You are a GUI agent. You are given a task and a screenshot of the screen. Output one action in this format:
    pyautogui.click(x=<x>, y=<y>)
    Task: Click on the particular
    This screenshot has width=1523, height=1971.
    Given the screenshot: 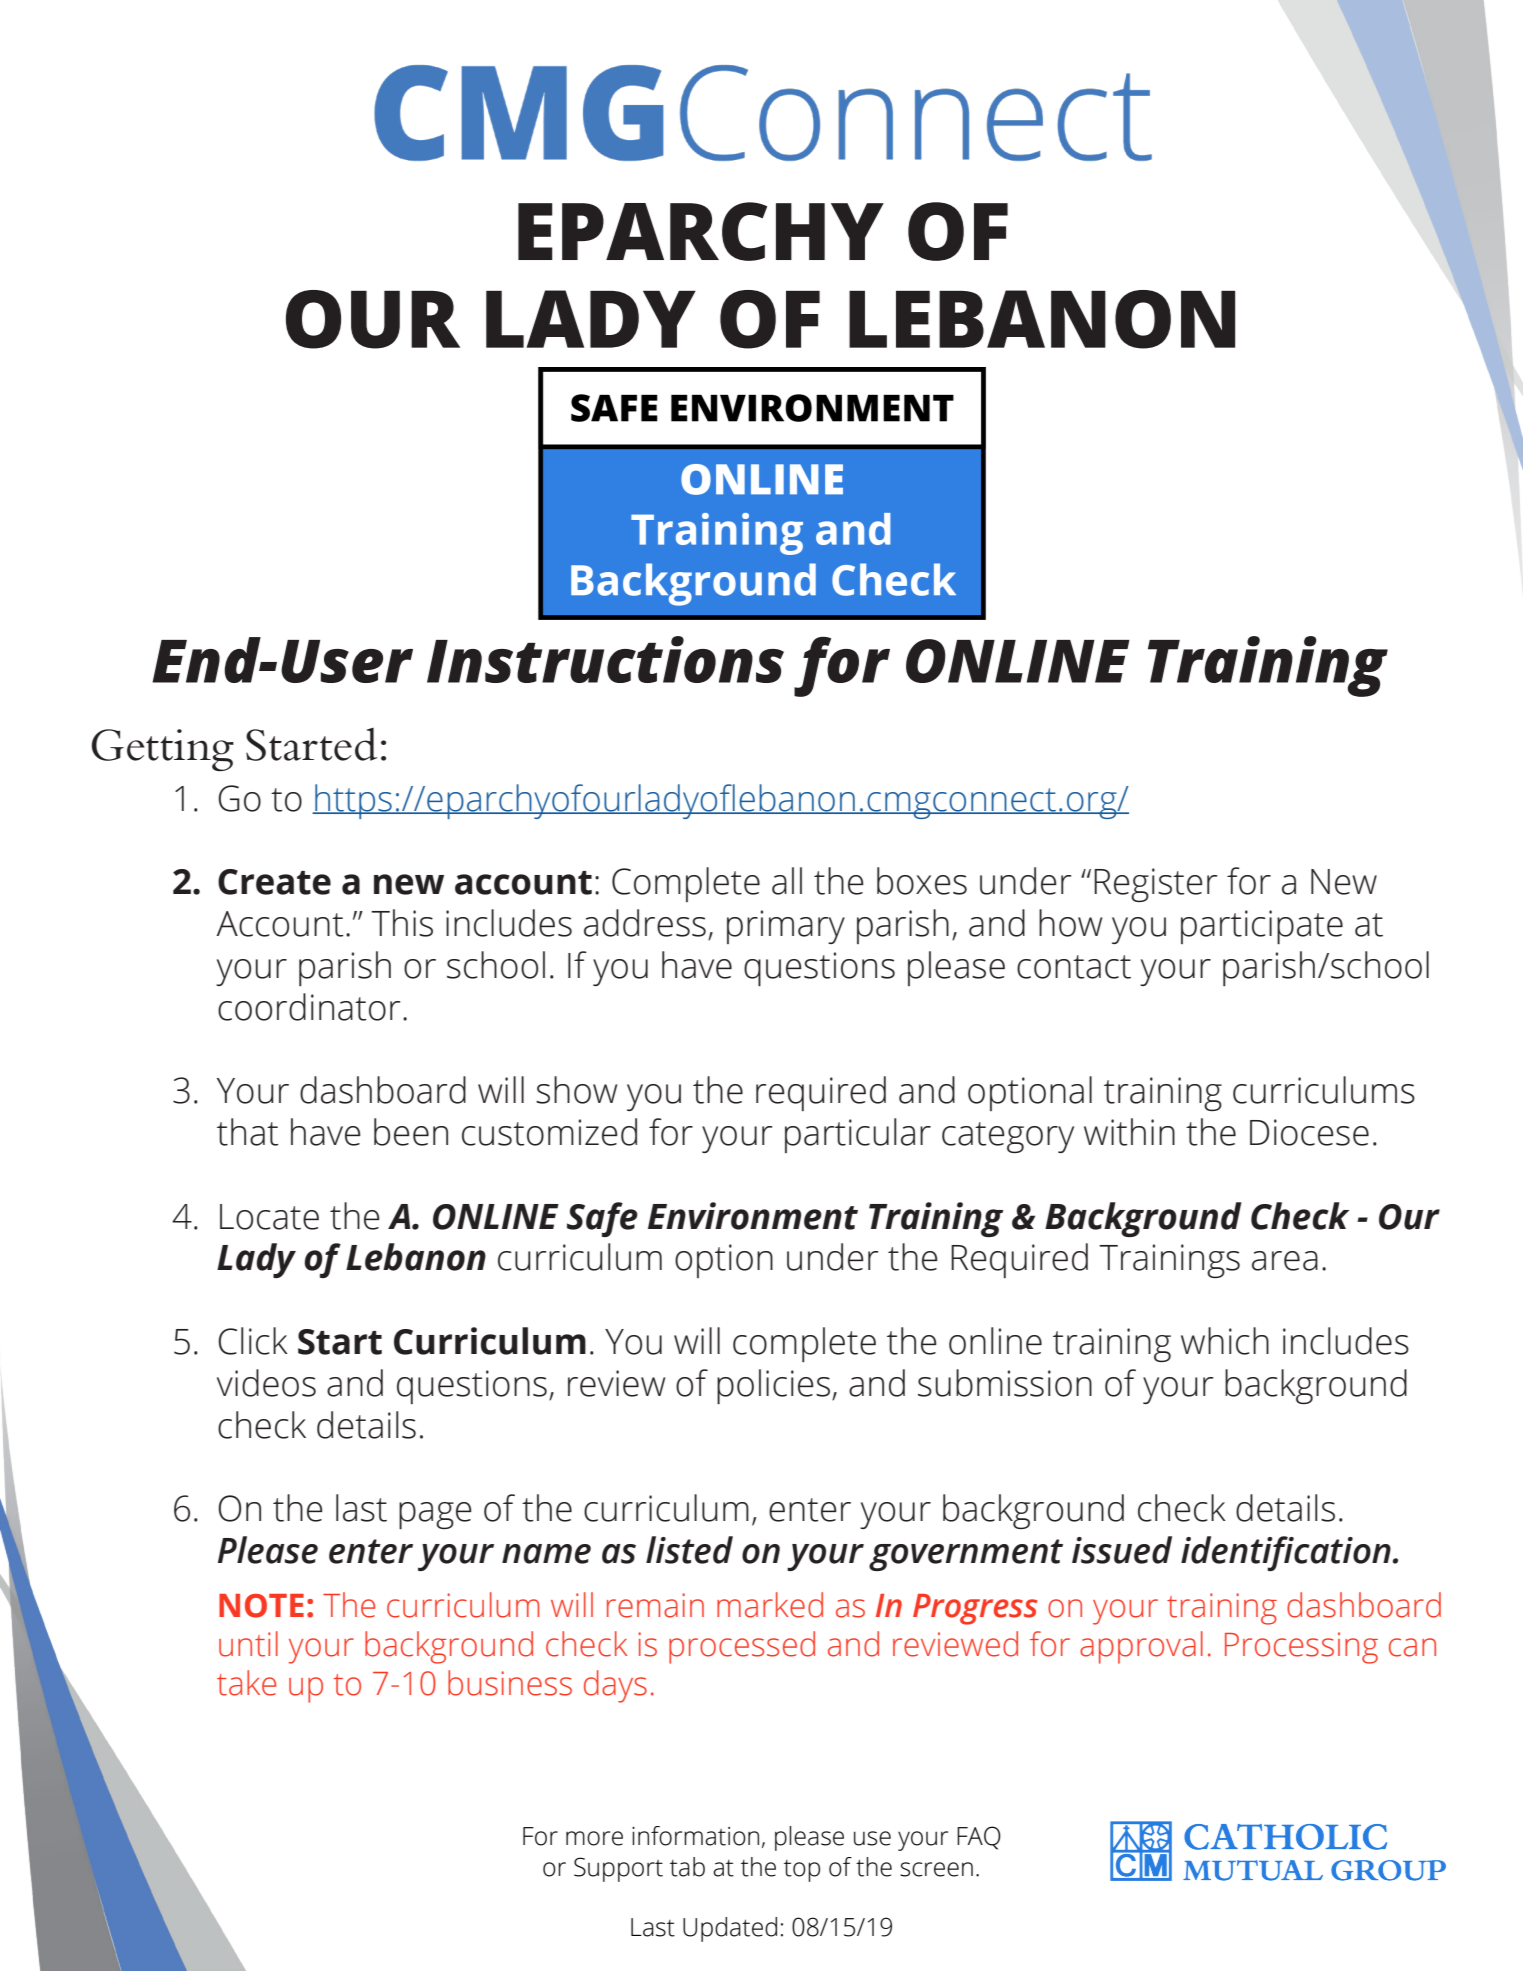 What is the action you would take?
    pyautogui.click(x=858, y=1135)
